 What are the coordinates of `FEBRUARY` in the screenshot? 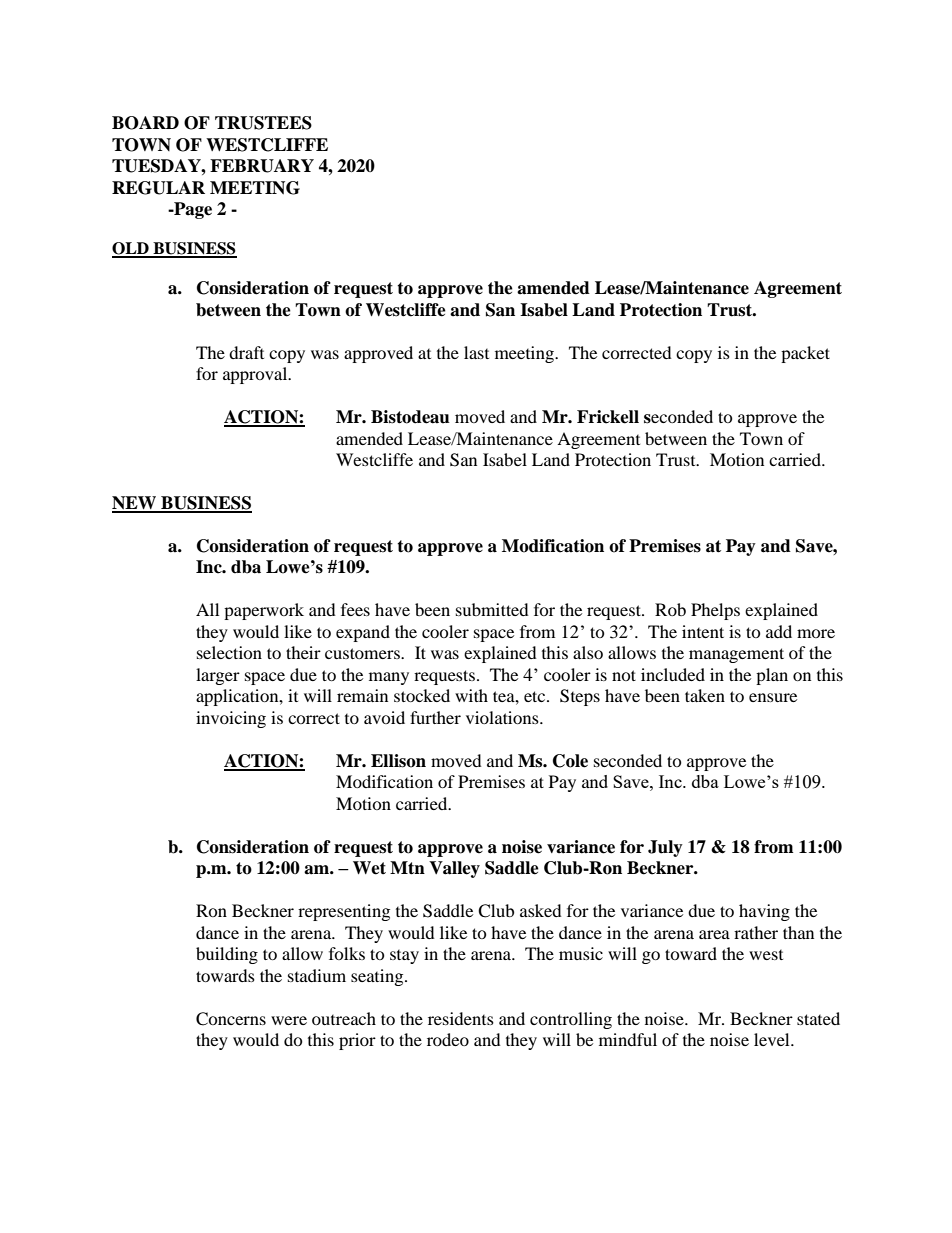 It's located at (262, 166).
